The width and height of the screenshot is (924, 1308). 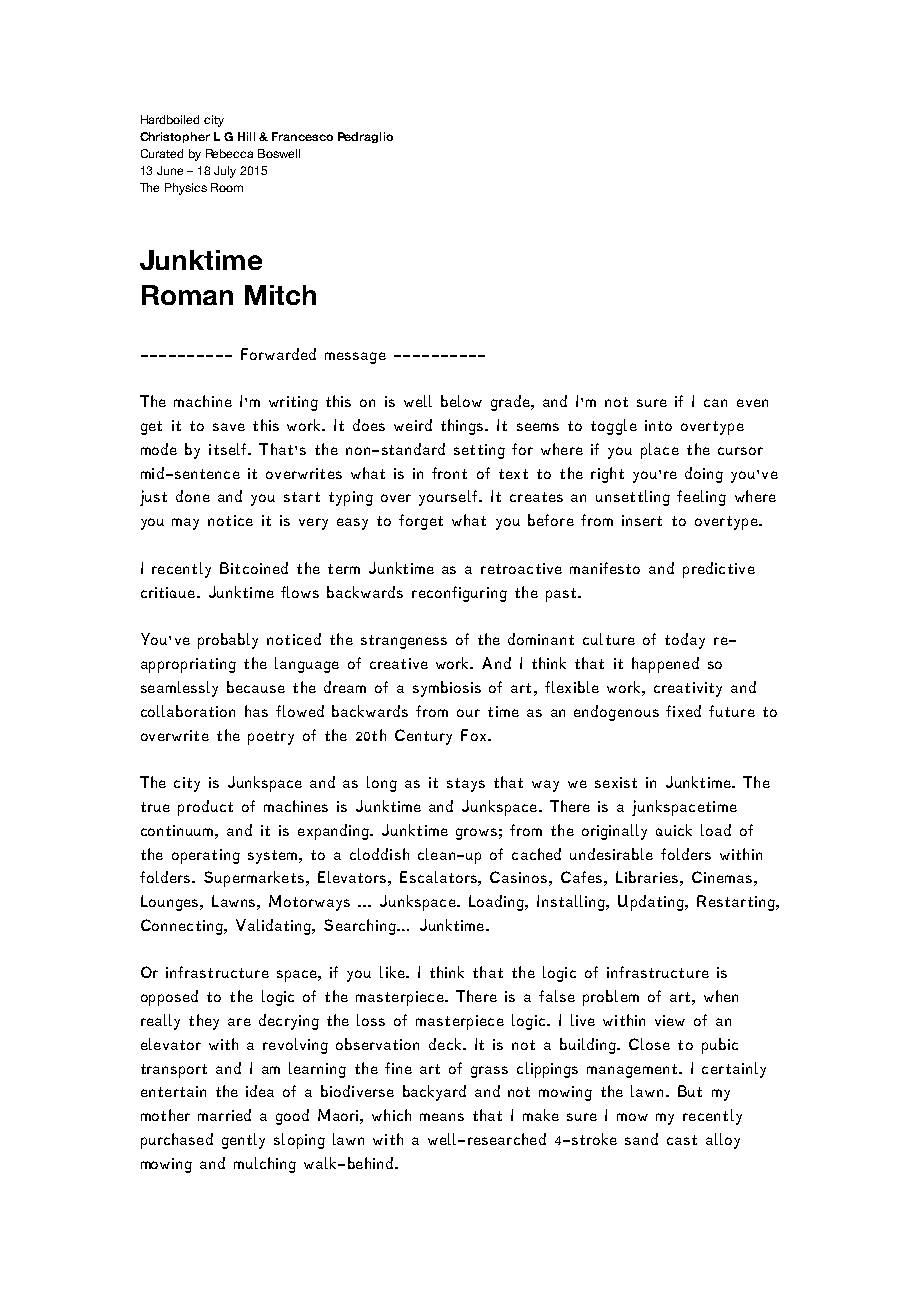 I want to click on Rebecca, so click(x=229, y=153).
